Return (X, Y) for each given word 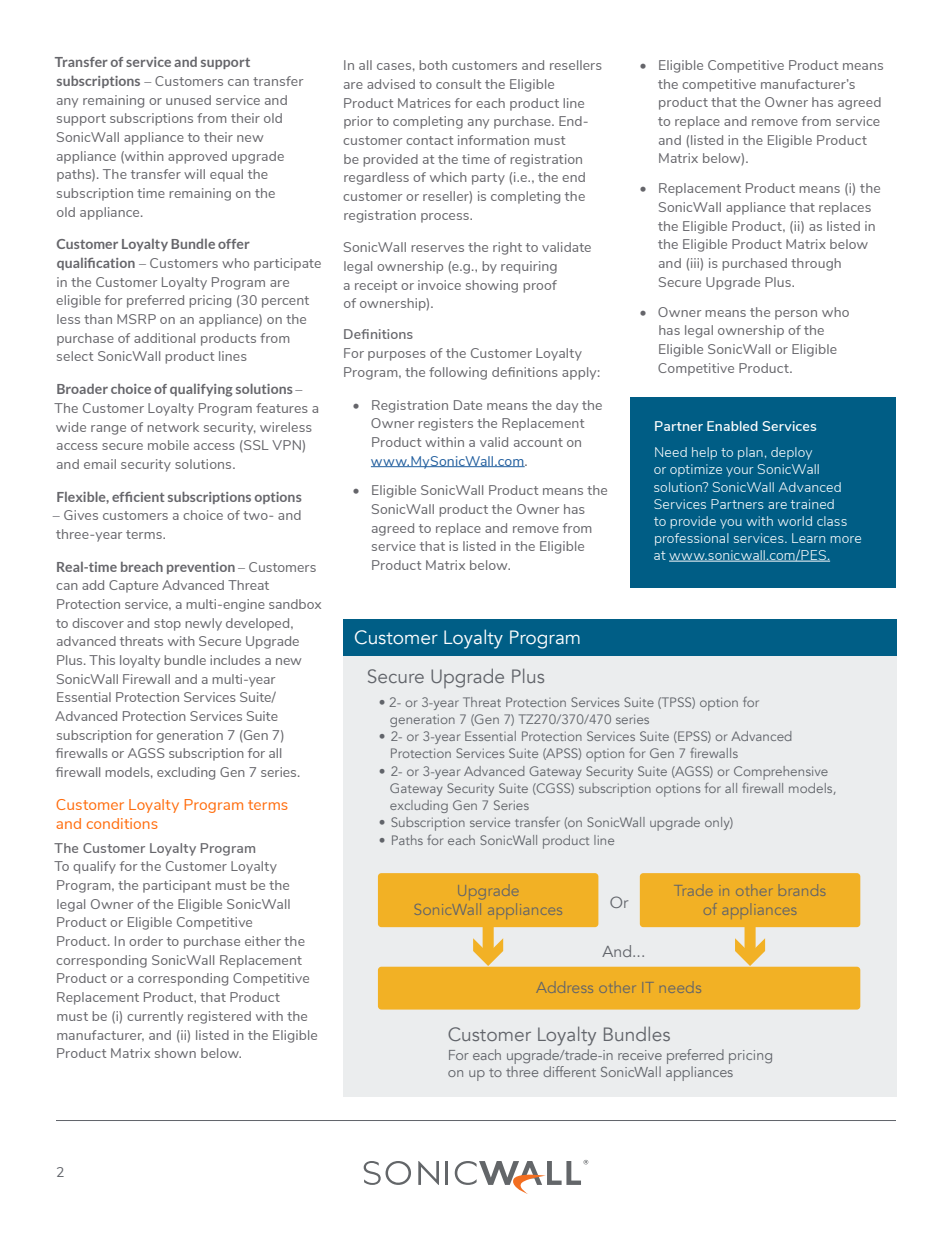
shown (175, 1053)
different (569, 1071)
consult (459, 84)
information (493, 140)
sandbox (295, 604)
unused (188, 100)
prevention (201, 568)
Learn (808, 538)
